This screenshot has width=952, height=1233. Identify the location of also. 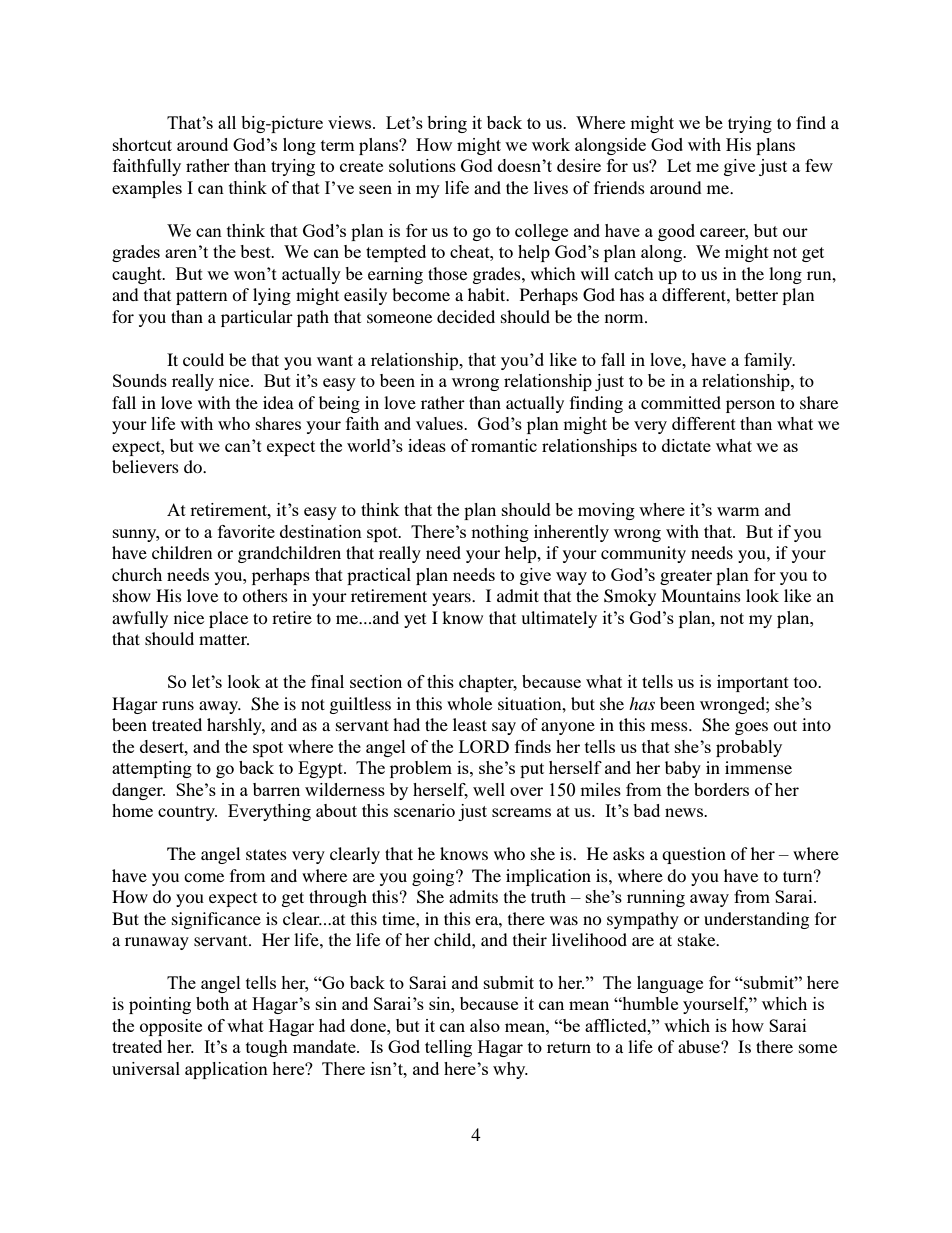
(485, 1025).
